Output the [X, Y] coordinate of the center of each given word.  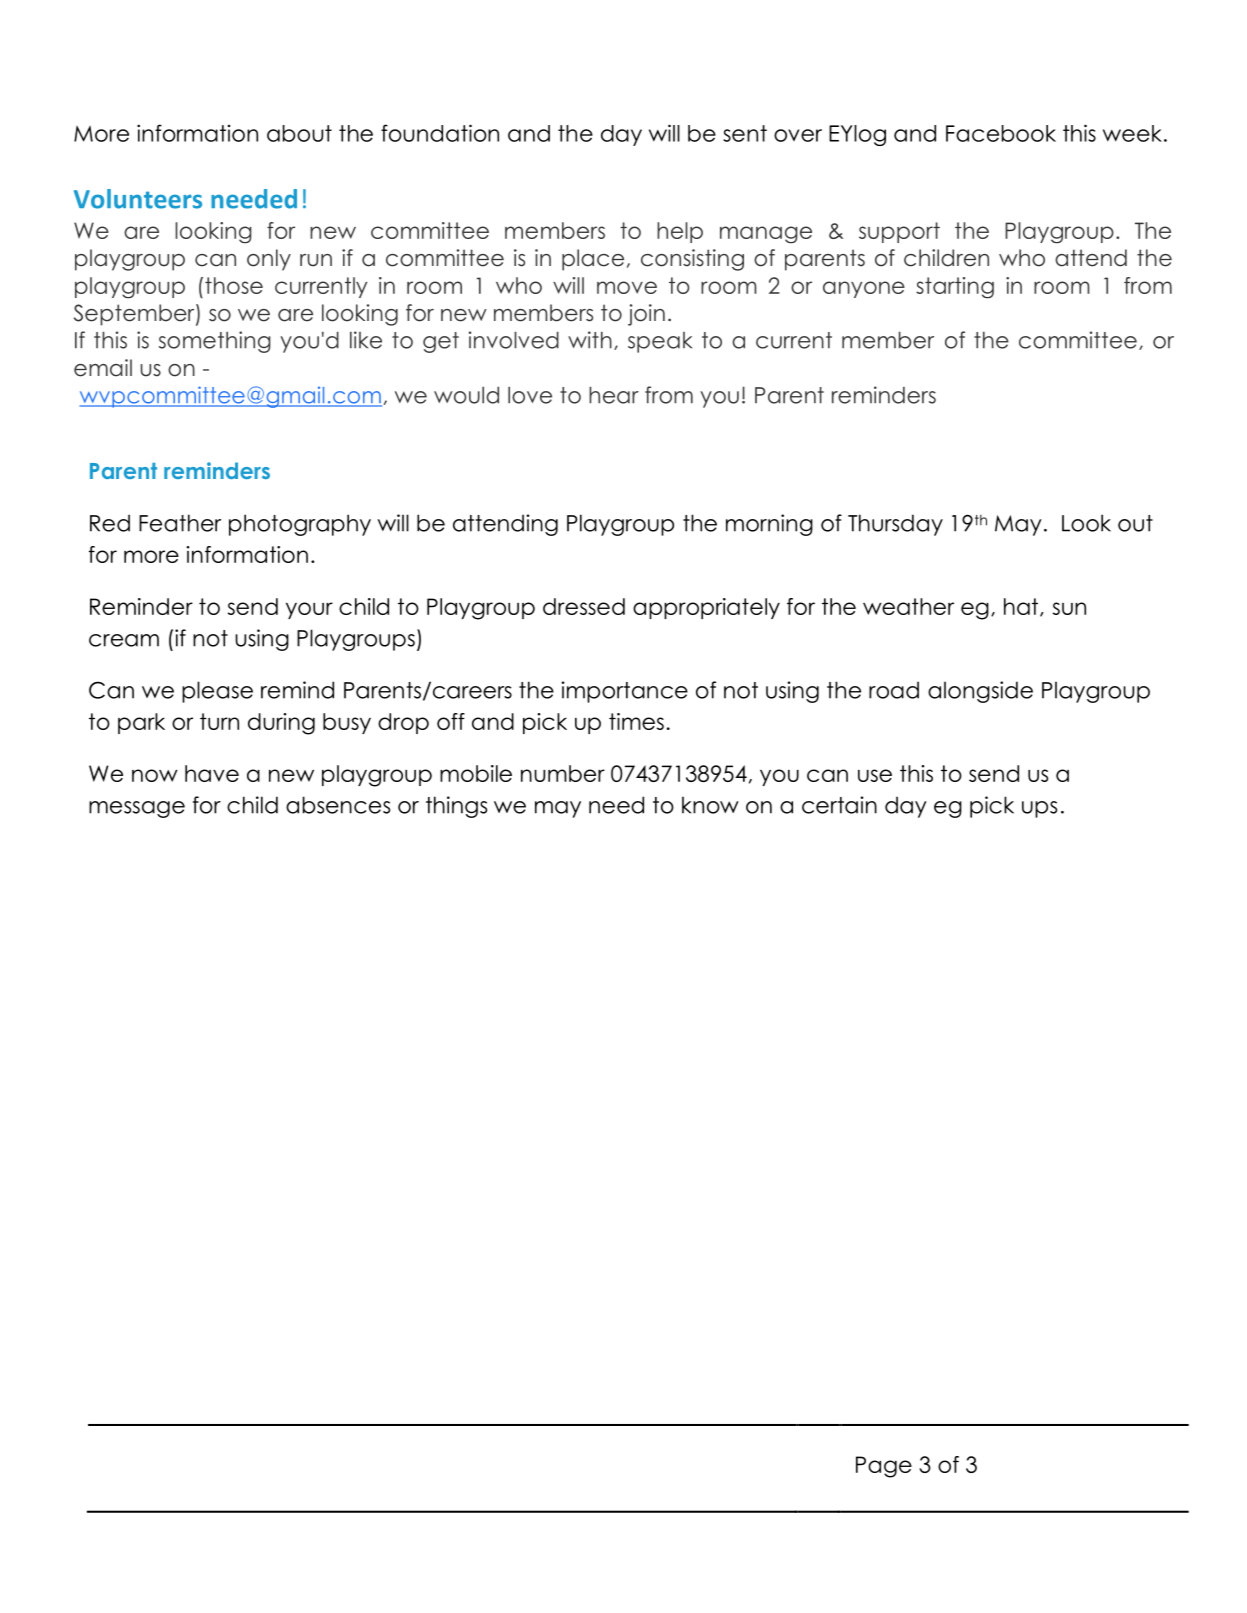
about [299, 133]
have [212, 773]
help [680, 232]
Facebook [1001, 133]
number [563, 773]
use [875, 775]
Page [884, 1467]
